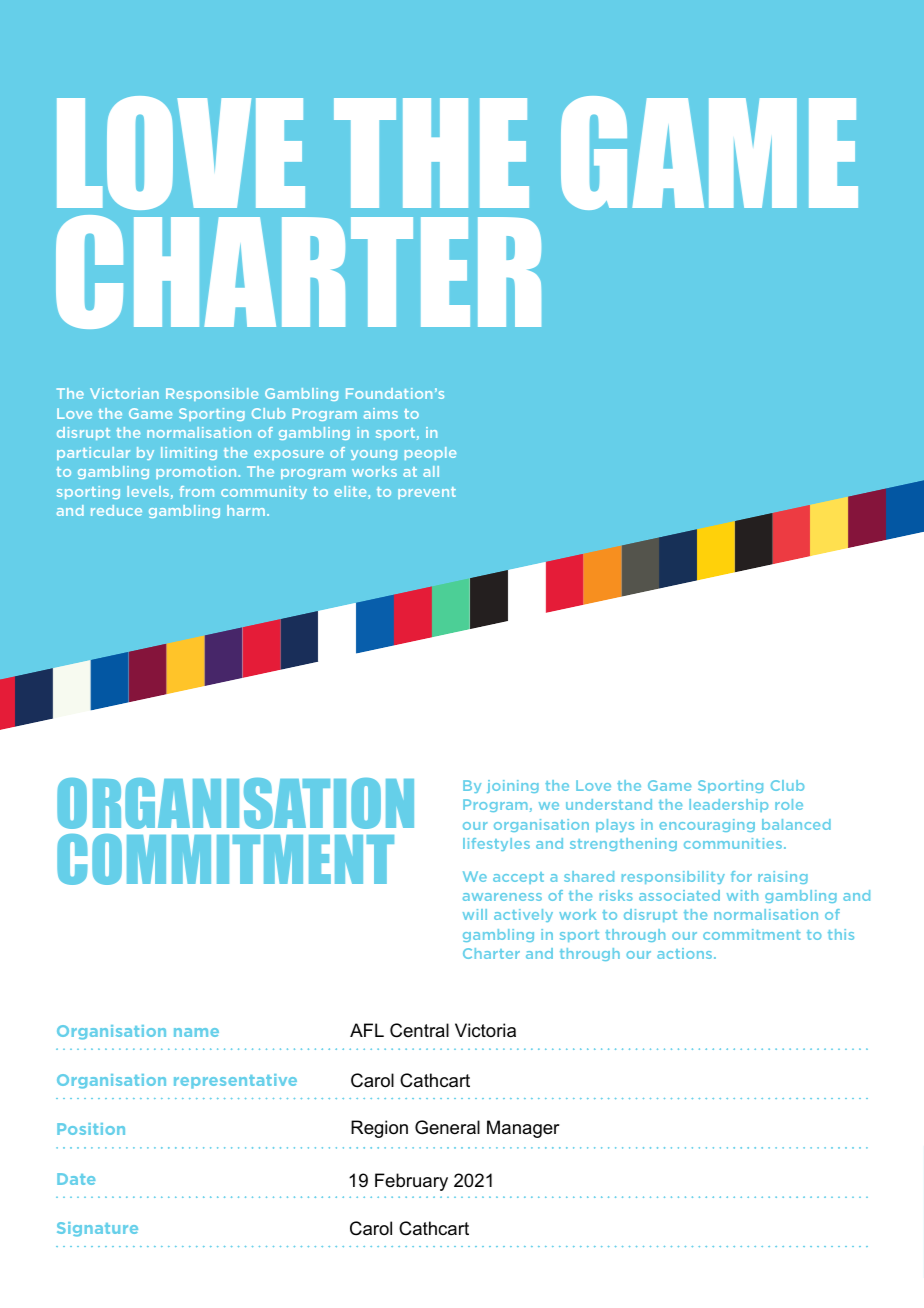 The height and width of the screenshot is (1308, 924). Describe the element at coordinates (97, 1229) in the screenshot. I see `Signature` at that location.
